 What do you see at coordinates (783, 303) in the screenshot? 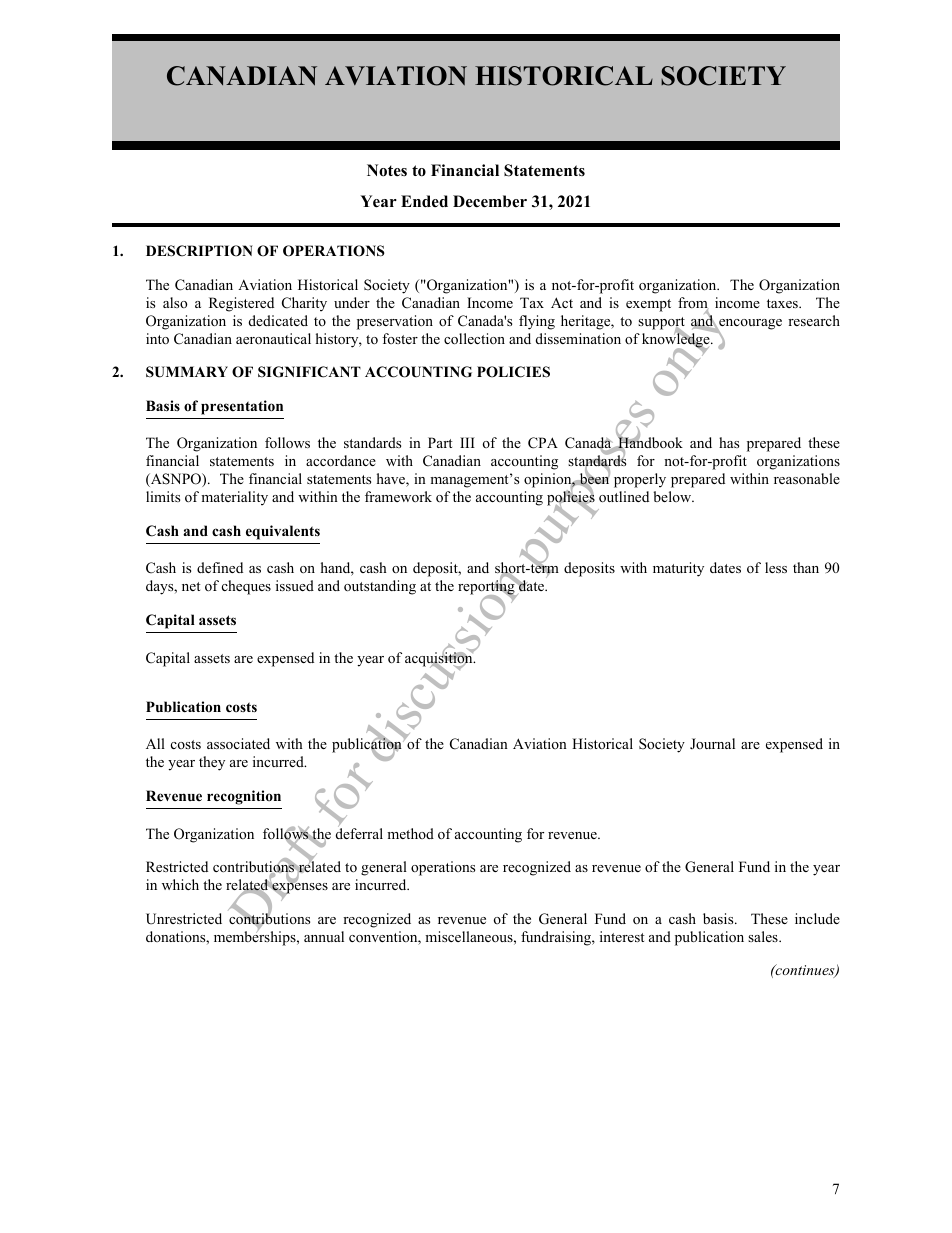
I see `taxes` at bounding box center [783, 303].
